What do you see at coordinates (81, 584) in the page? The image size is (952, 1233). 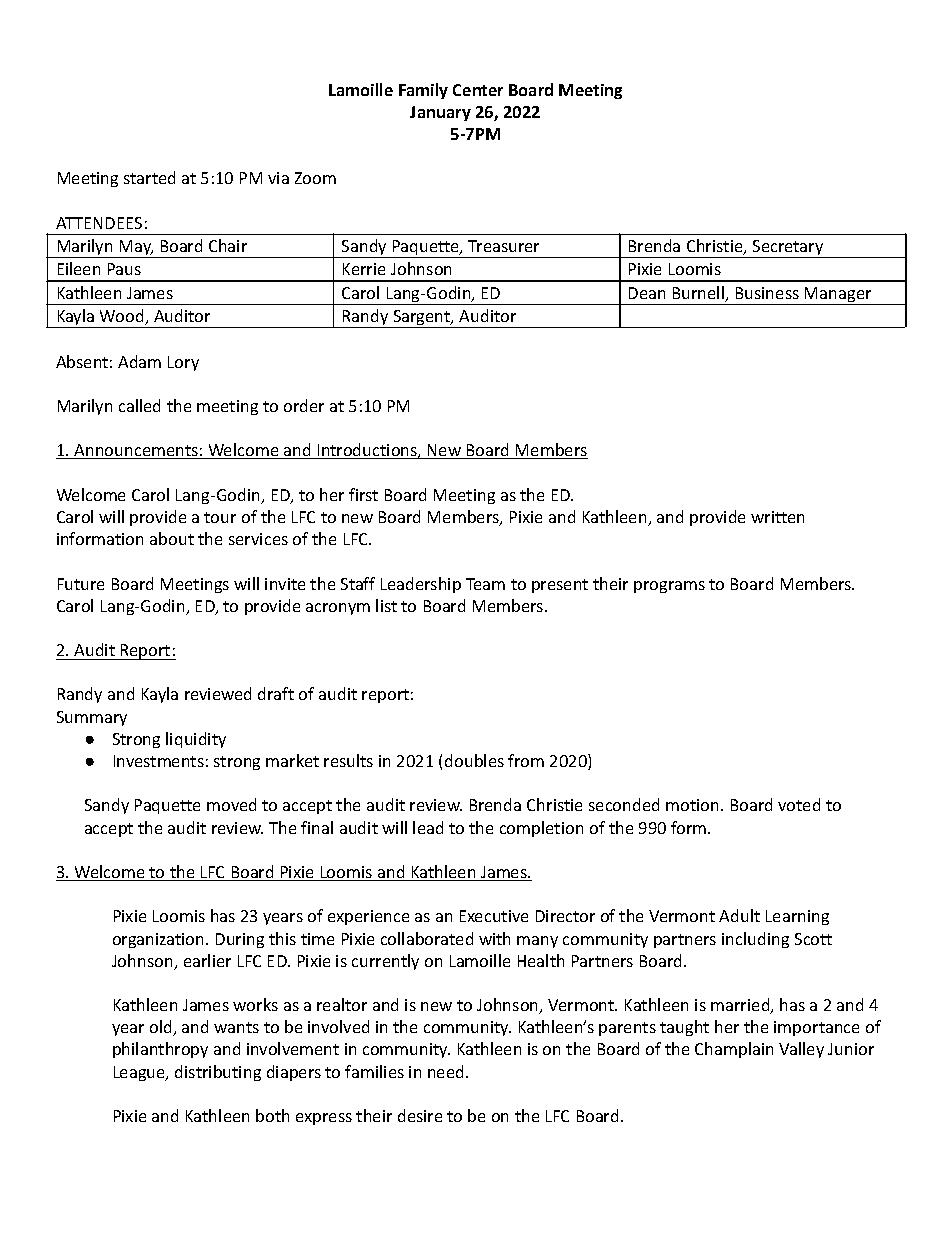 I see `Future` at bounding box center [81, 584].
